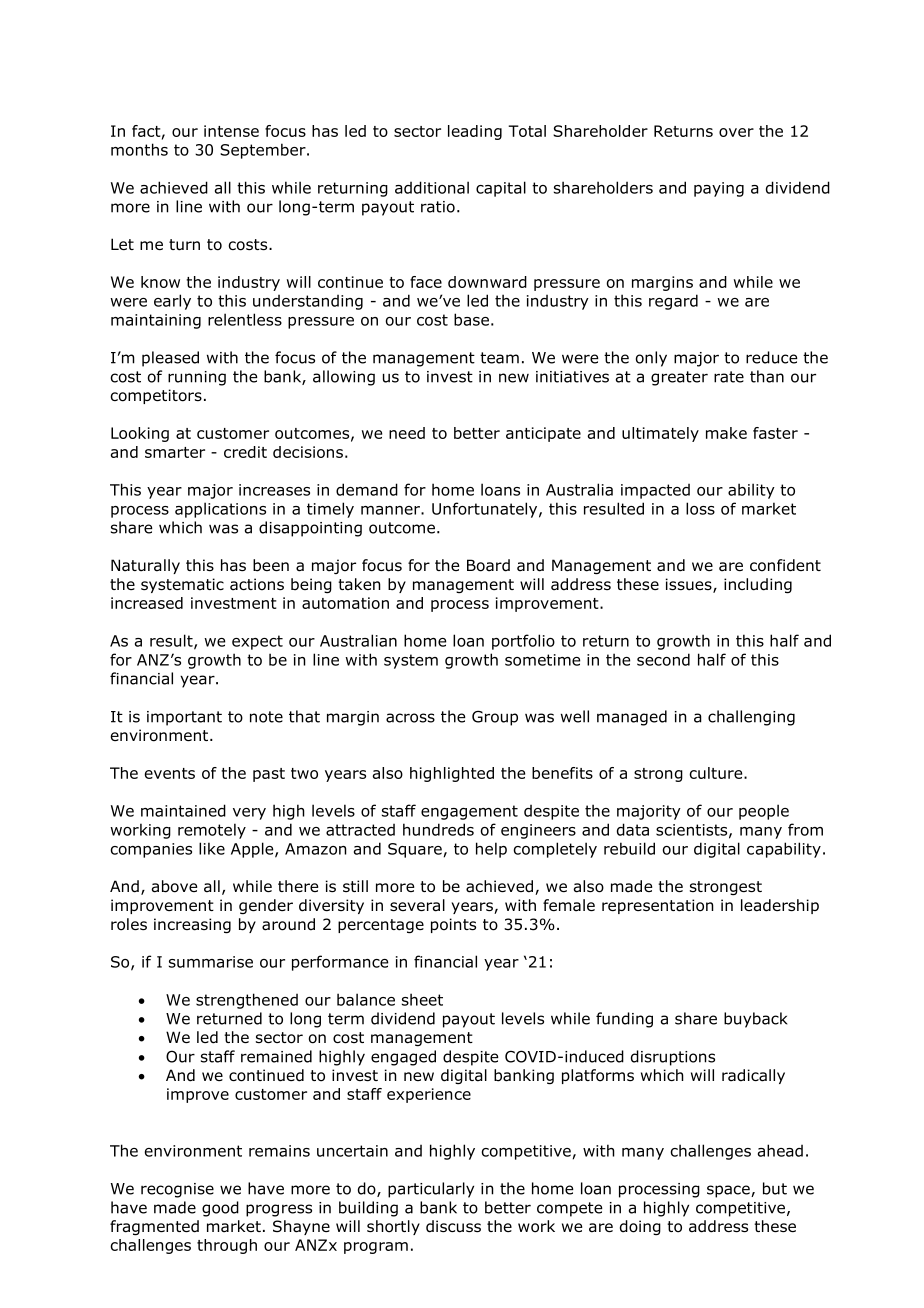  Describe the element at coordinates (220, 1209) in the image. I see `good` at that location.
